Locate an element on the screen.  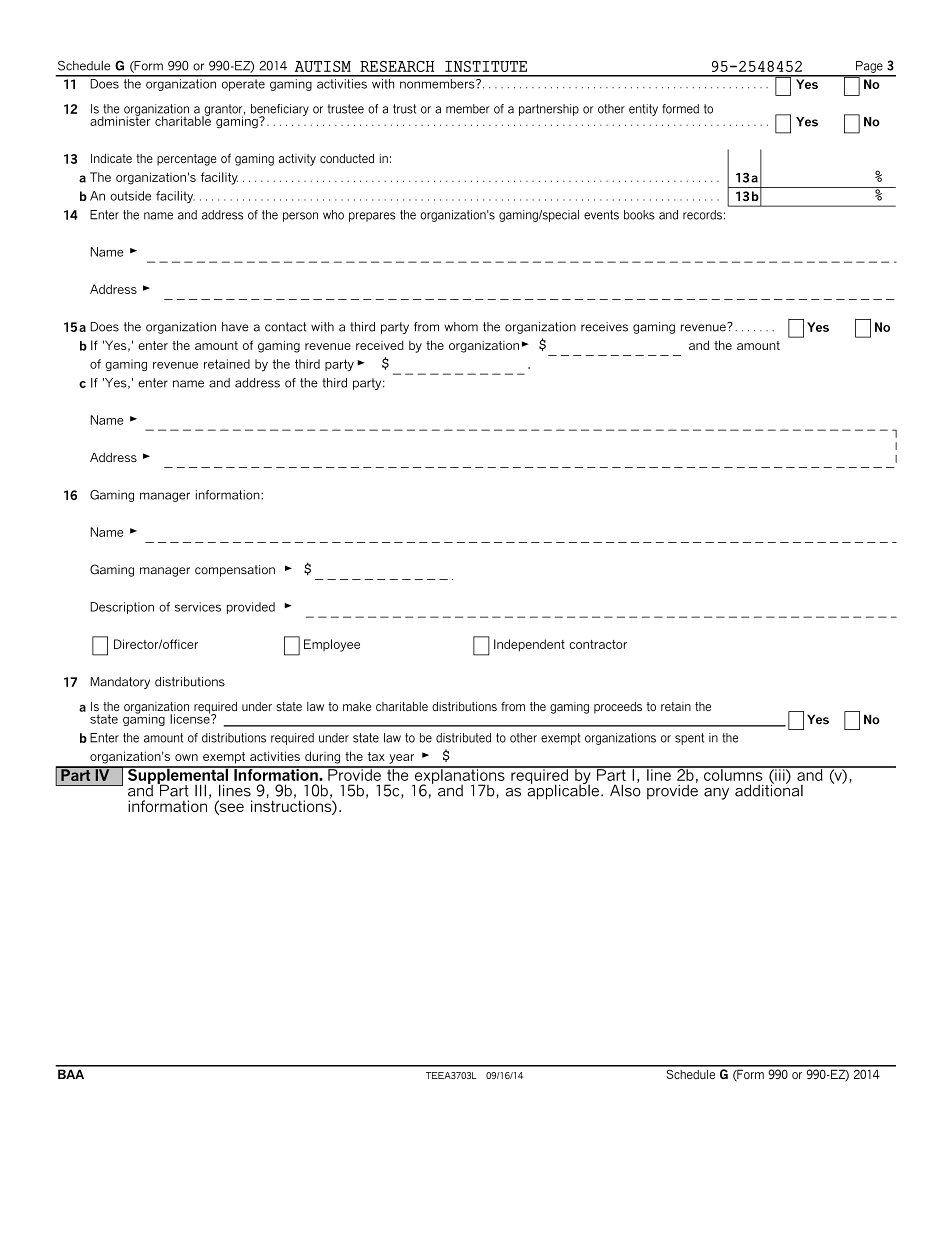
administer is located at coordinates (120, 120).
